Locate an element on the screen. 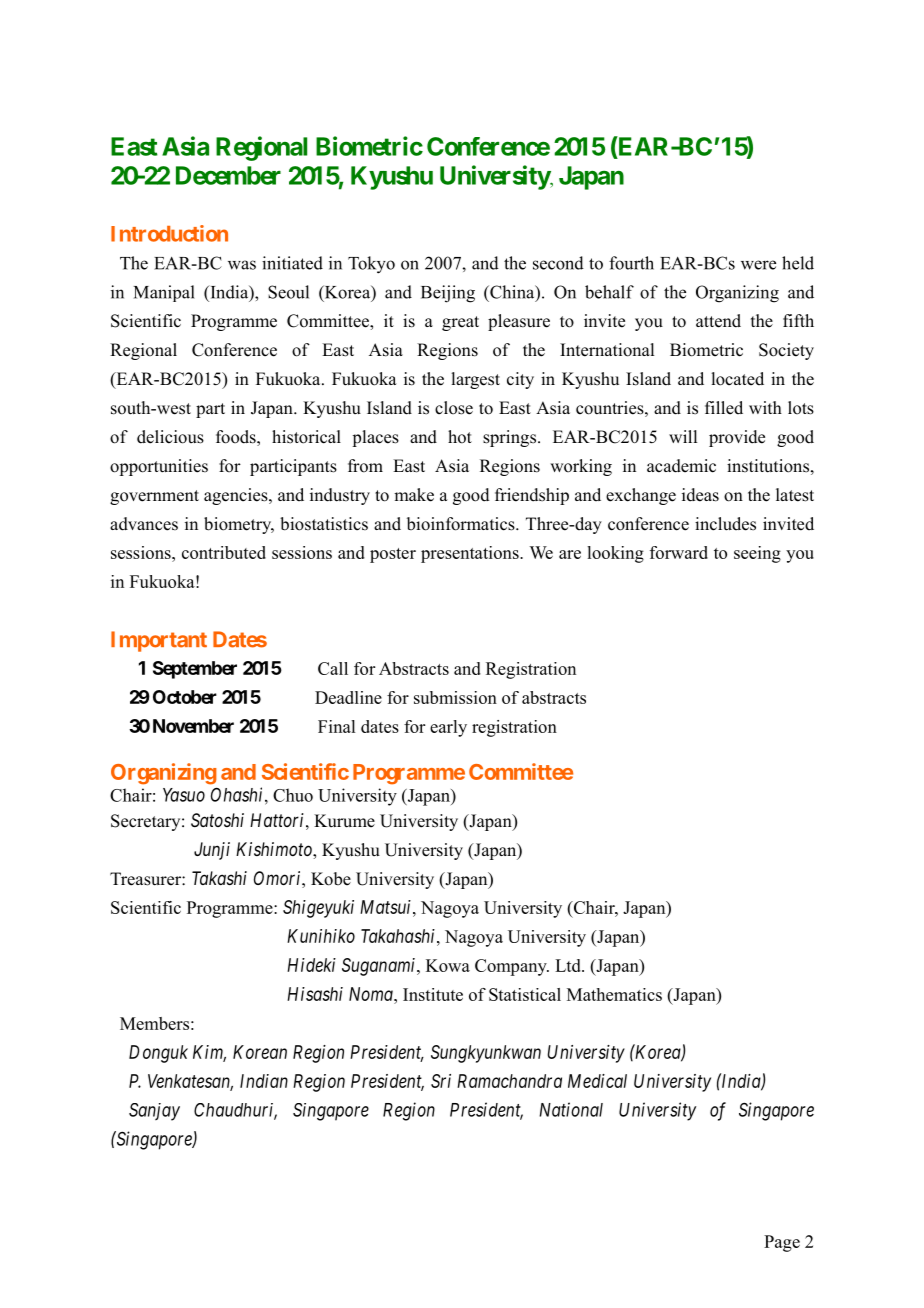  Sri is located at coordinates (441, 1081).
